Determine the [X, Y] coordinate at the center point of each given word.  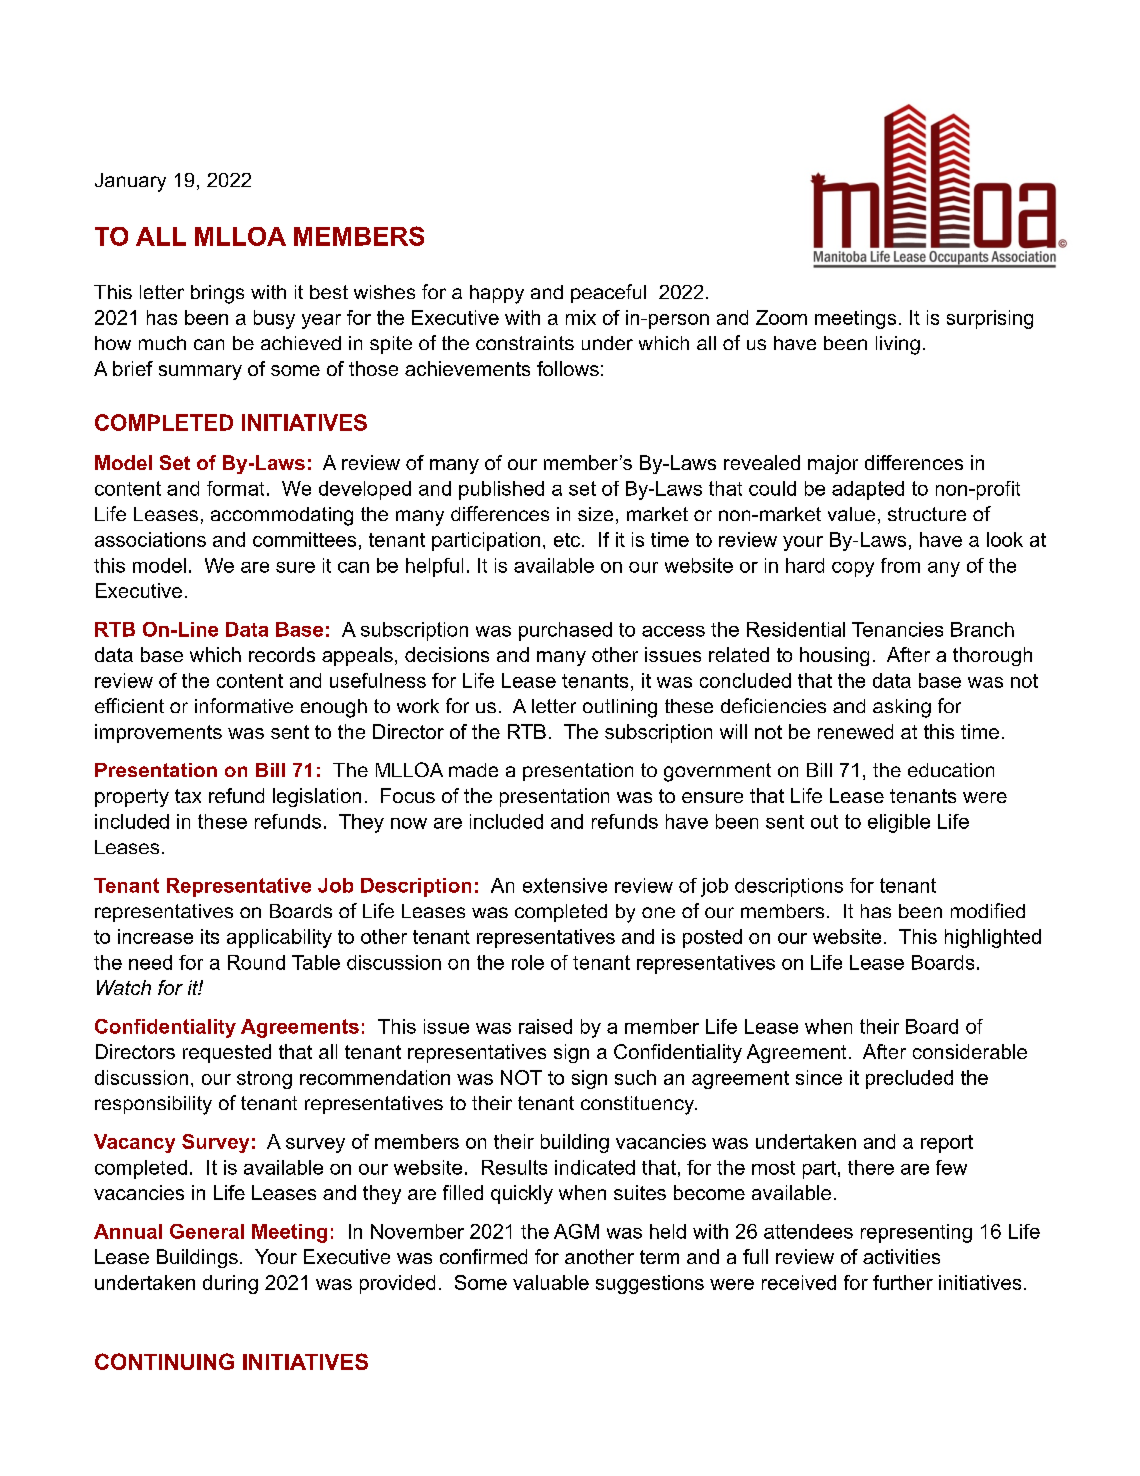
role [528, 962]
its [210, 936]
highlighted [993, 938]
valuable [551, 1282]
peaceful [608, 293]
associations [150, 539]
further [903, 1282]
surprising [990, 319]
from [900, 565]
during [230, 1284]
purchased [565, 631]
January [130, 182]
